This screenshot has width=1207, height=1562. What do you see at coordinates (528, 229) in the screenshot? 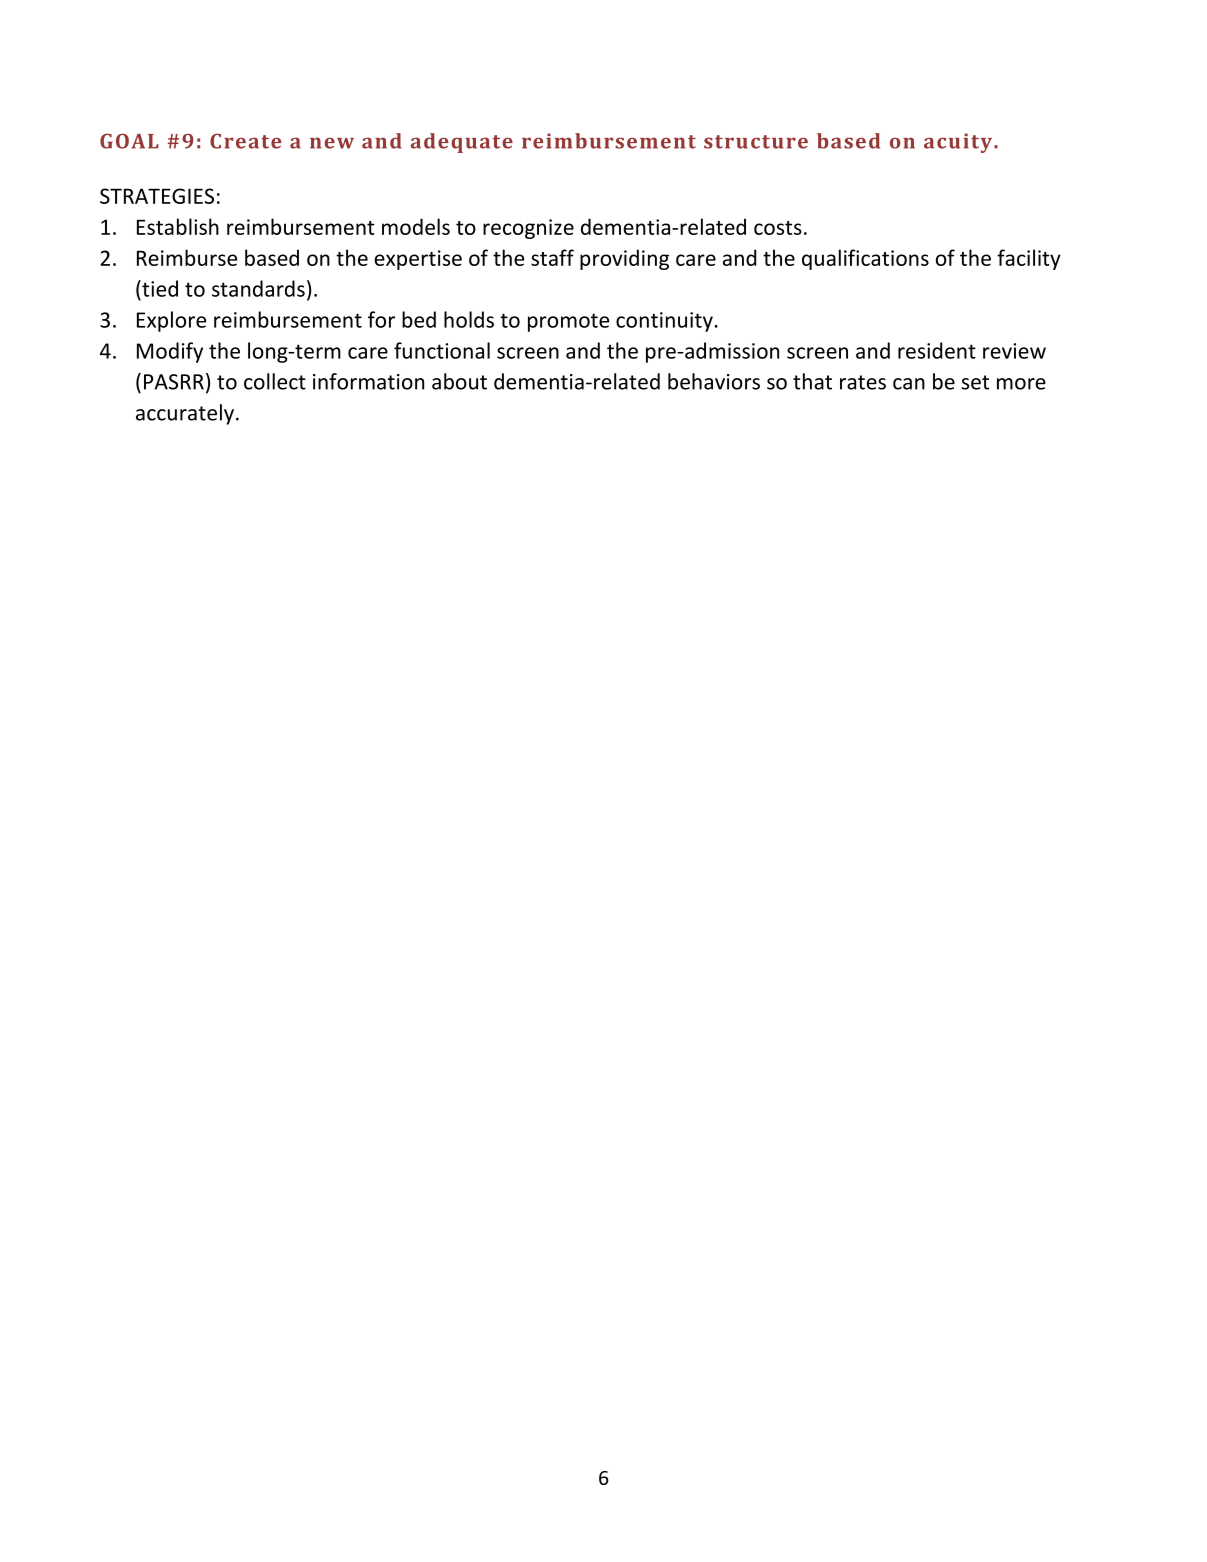
I see `recognize` at bounding box center [528, 229].
